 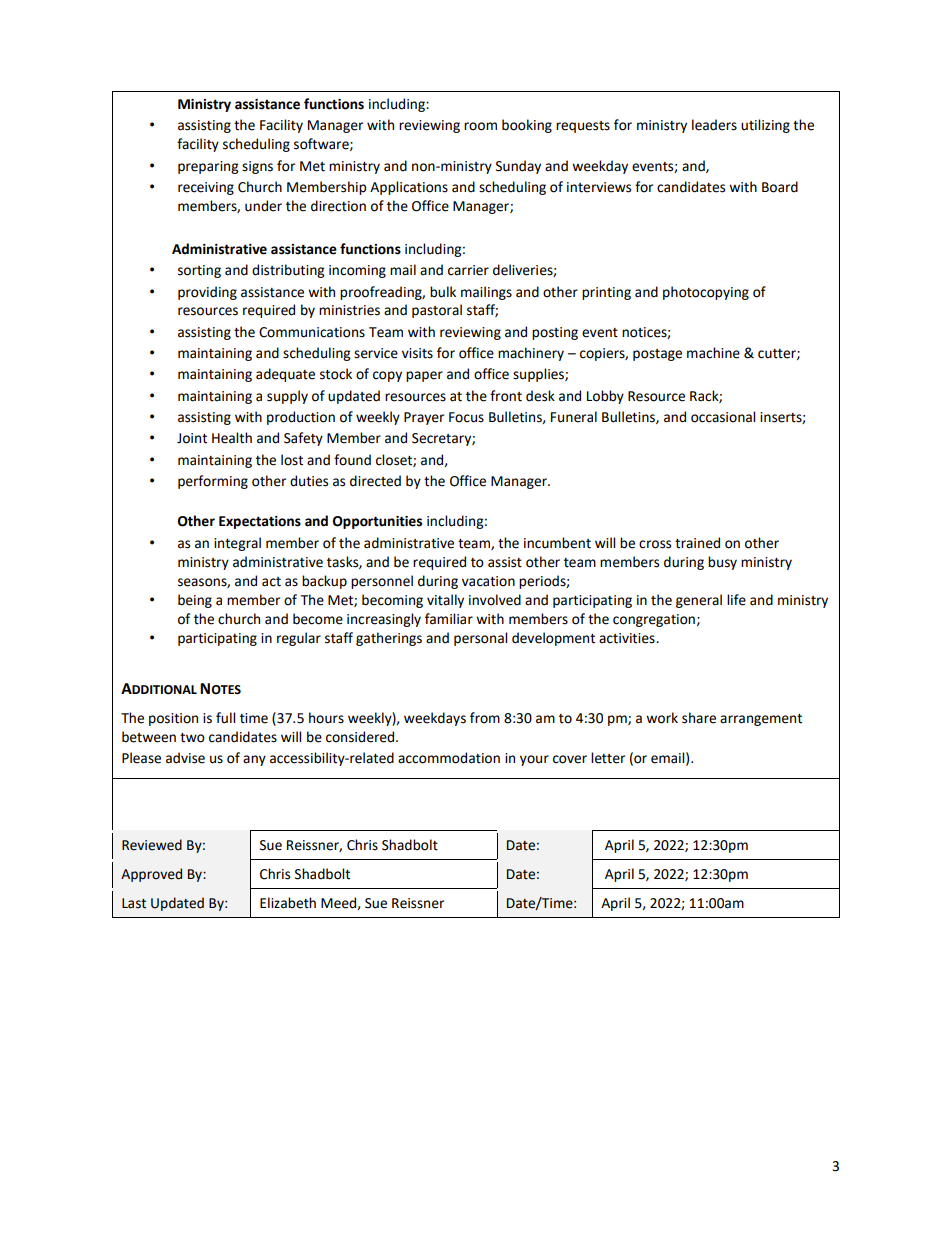 I want to click on leaders, so click(x=714, y=125).
